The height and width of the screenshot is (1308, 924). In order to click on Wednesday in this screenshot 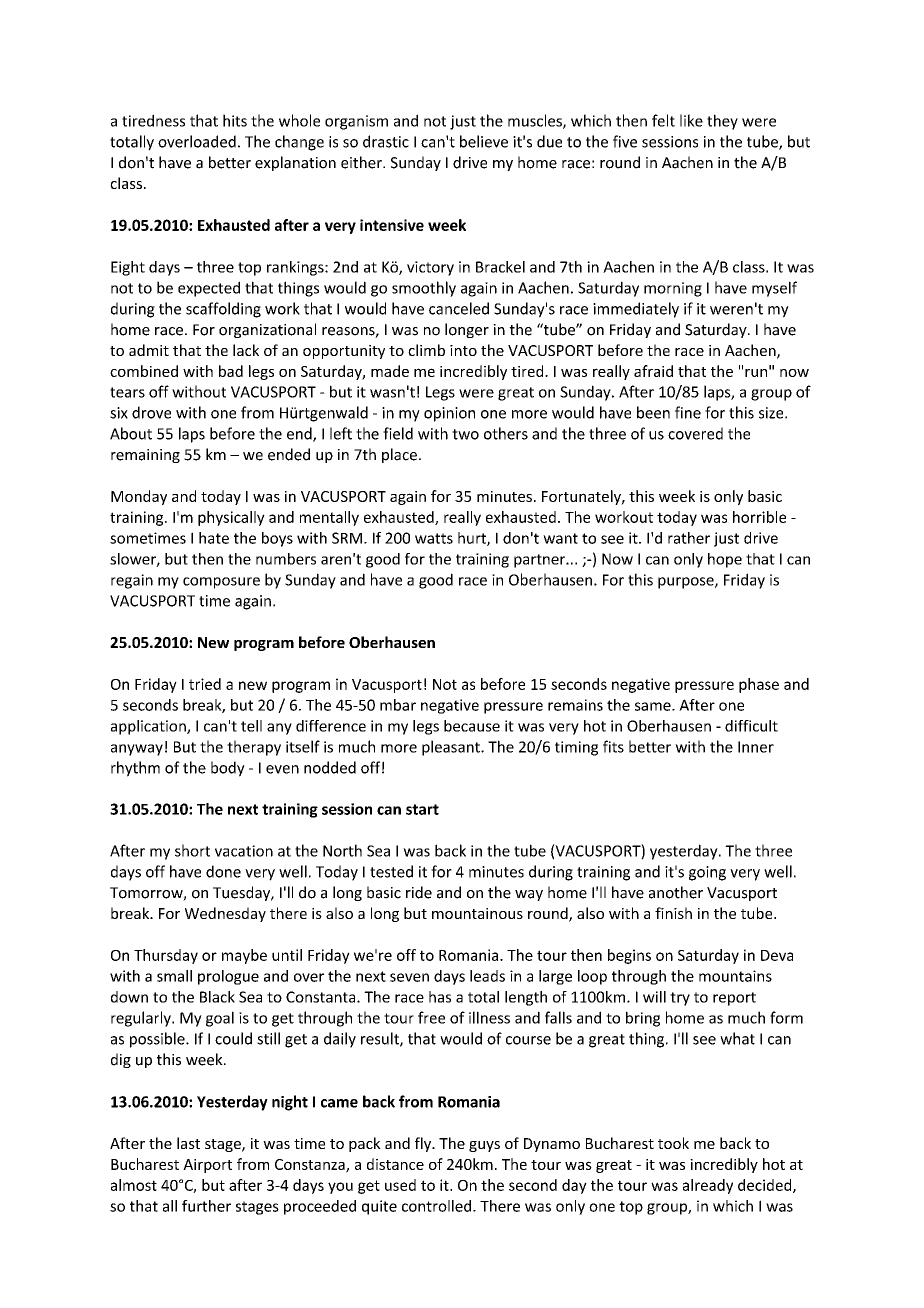, I will do `click(225, 914)`.
